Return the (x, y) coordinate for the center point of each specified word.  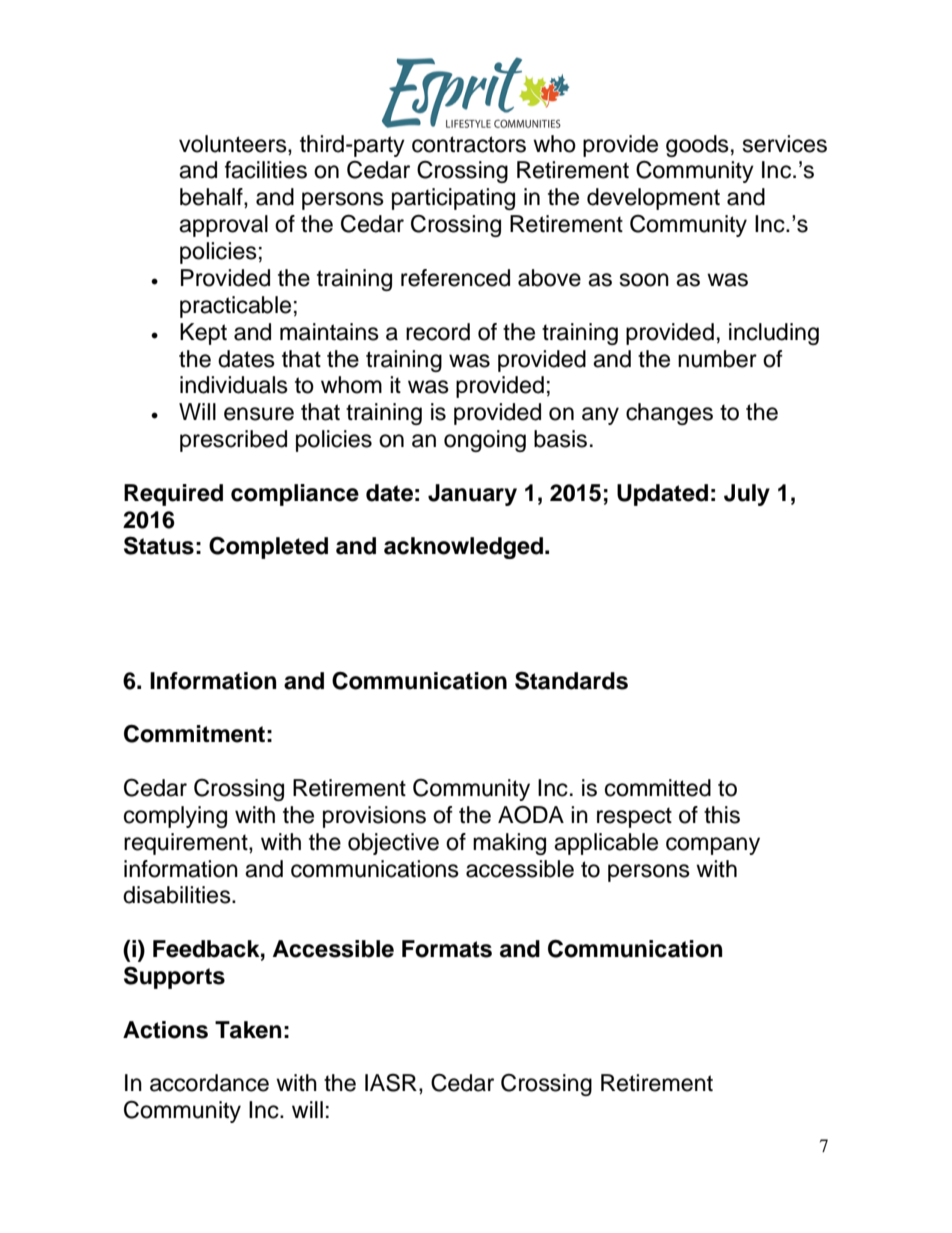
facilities (266, 170)
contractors (469, 144)
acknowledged (463, 548)
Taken (248, 1030)
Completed (268, 547)
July (747, 495)
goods (697, 146)
